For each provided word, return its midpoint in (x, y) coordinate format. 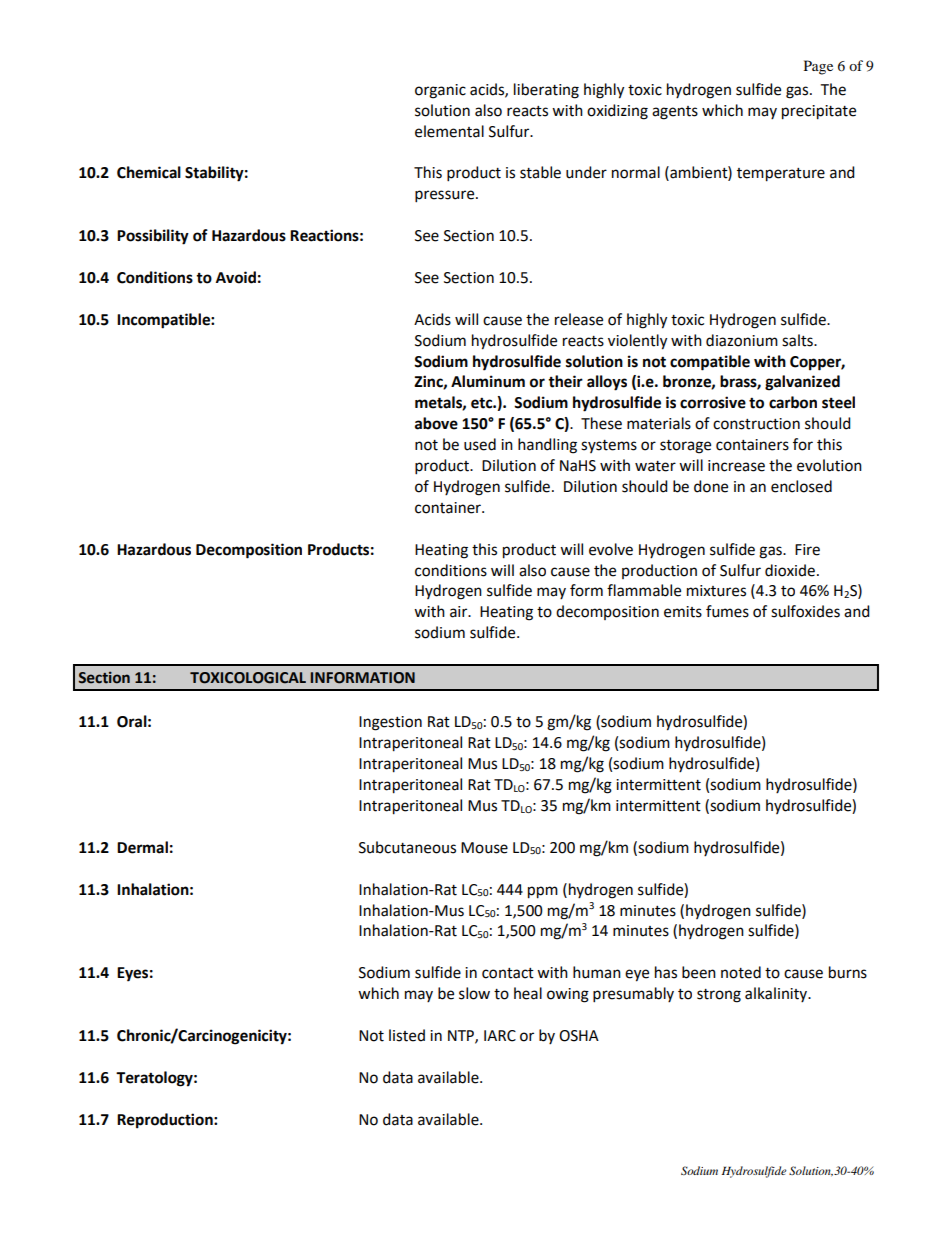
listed (407, 1035)
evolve (611, 549)
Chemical (149, 172)
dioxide (790, 570)
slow (474, 993)
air (460, 612)
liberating (546, 91)
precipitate (819, 112)
